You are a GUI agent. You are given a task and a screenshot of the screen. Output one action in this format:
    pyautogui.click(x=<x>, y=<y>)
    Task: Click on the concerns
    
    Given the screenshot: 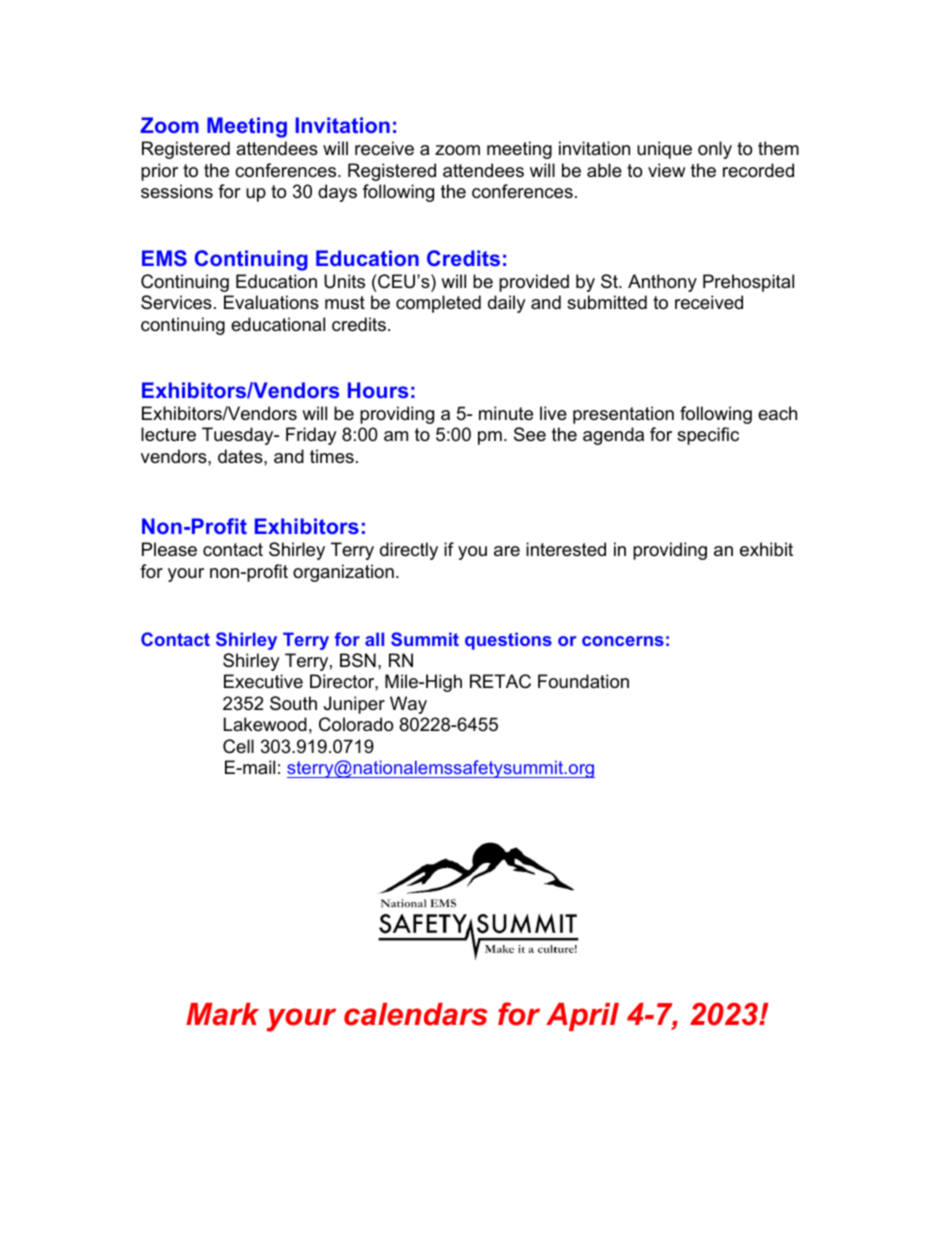 What is the action you would take?
    pyautogui.click(x=623, y=641)
